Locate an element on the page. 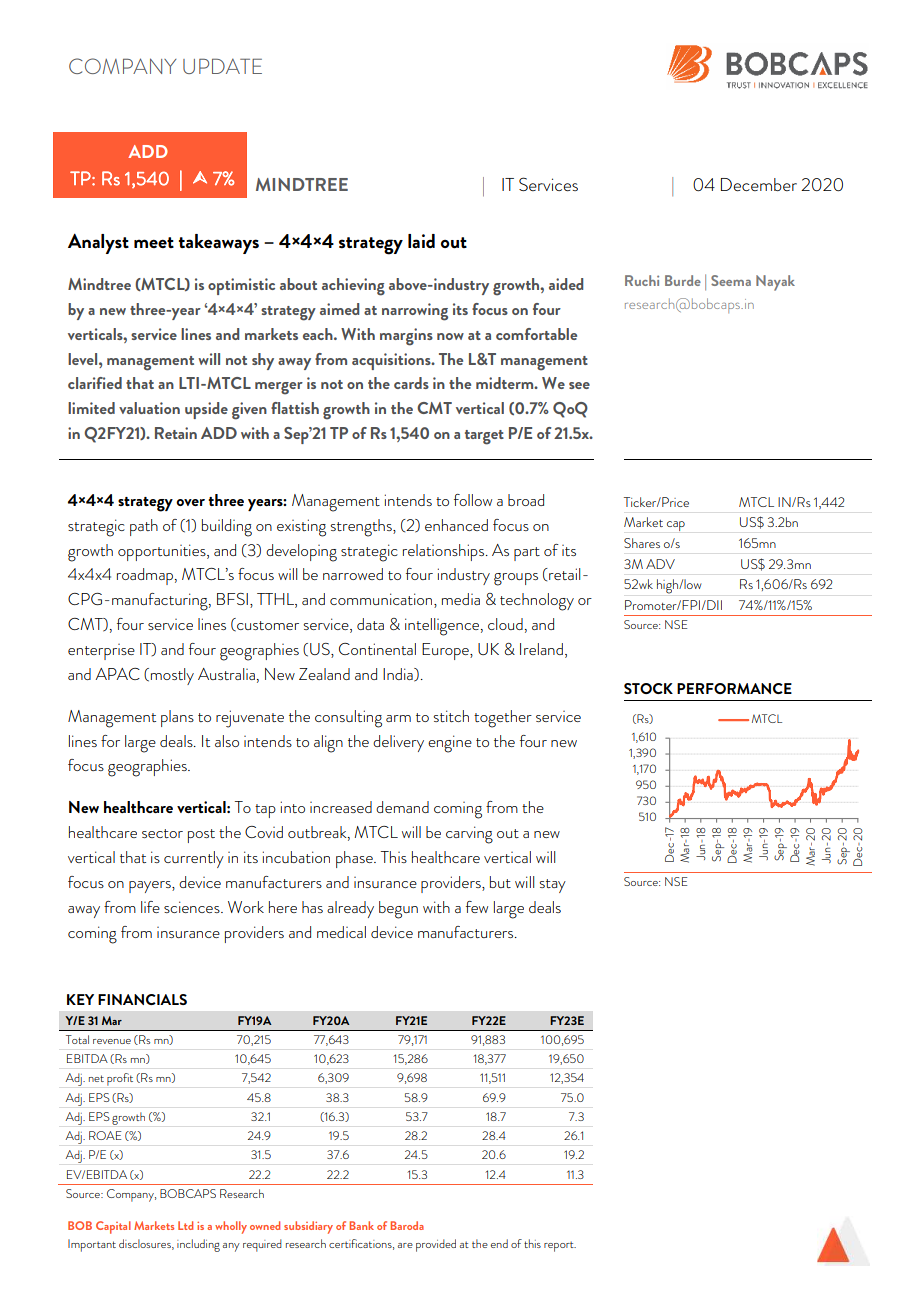 The width and height of the image is (924, 1308). life is located at coordinates (150, 907).
